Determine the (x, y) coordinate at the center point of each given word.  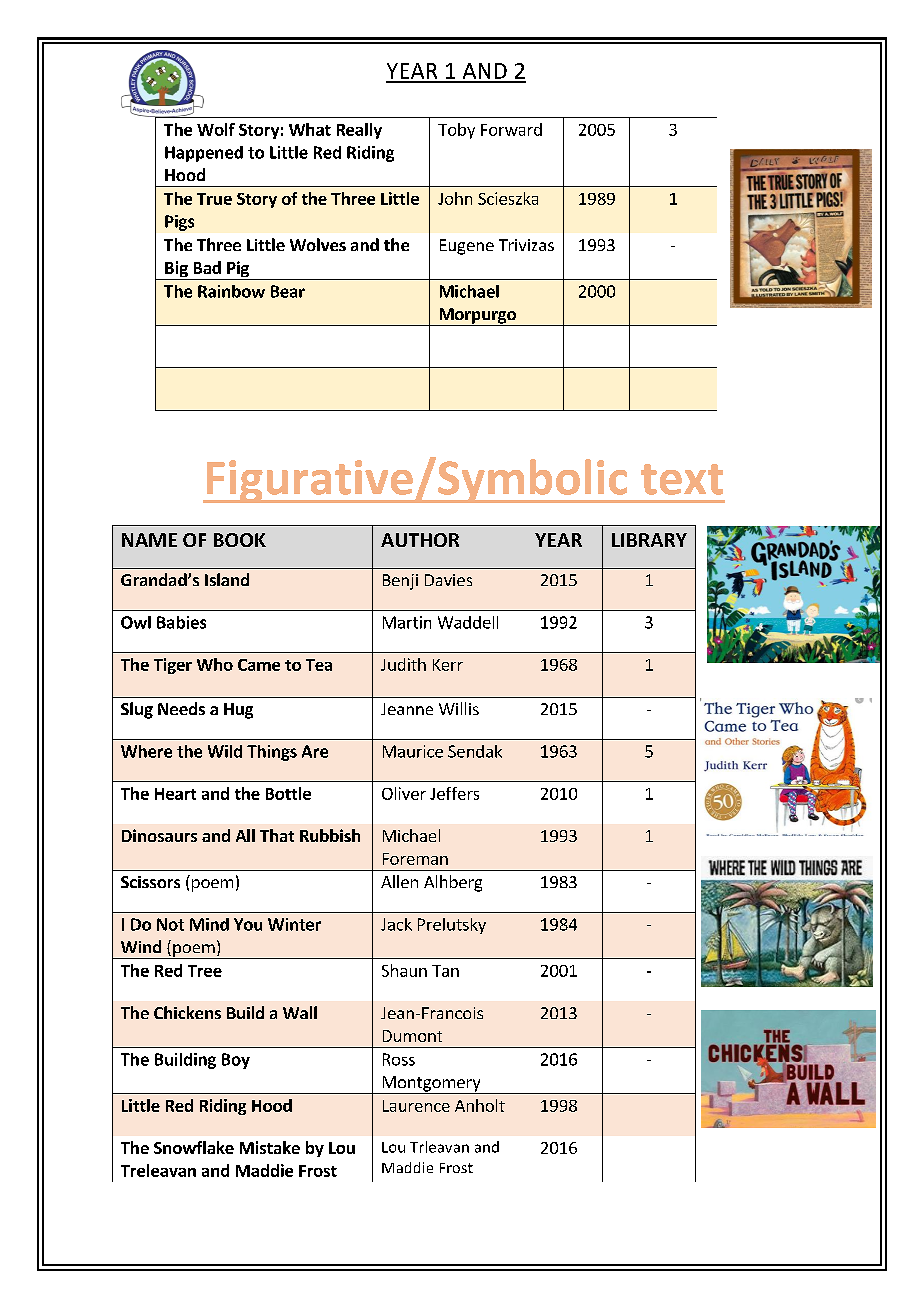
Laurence (416, 1106)
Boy (236, 1061)
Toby (456, 131)
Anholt (480, 1105)
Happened (204, 154)
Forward (511, 129)
